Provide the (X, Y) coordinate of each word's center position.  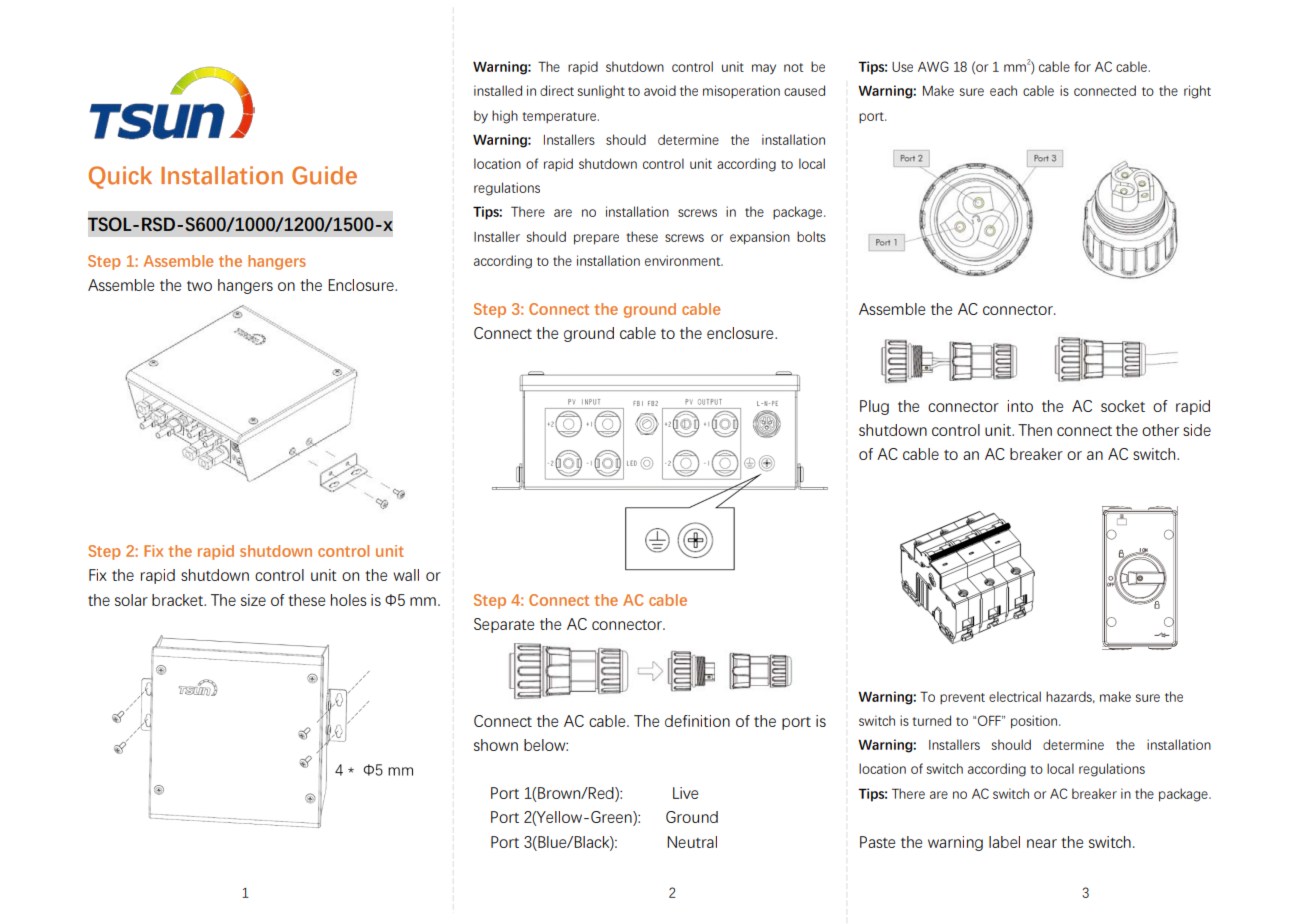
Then (1035, 430)
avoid (660, 90)
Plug (874, 407)
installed (498, 90)
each (1003, 90)
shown (496, 745)
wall (406, 575)
